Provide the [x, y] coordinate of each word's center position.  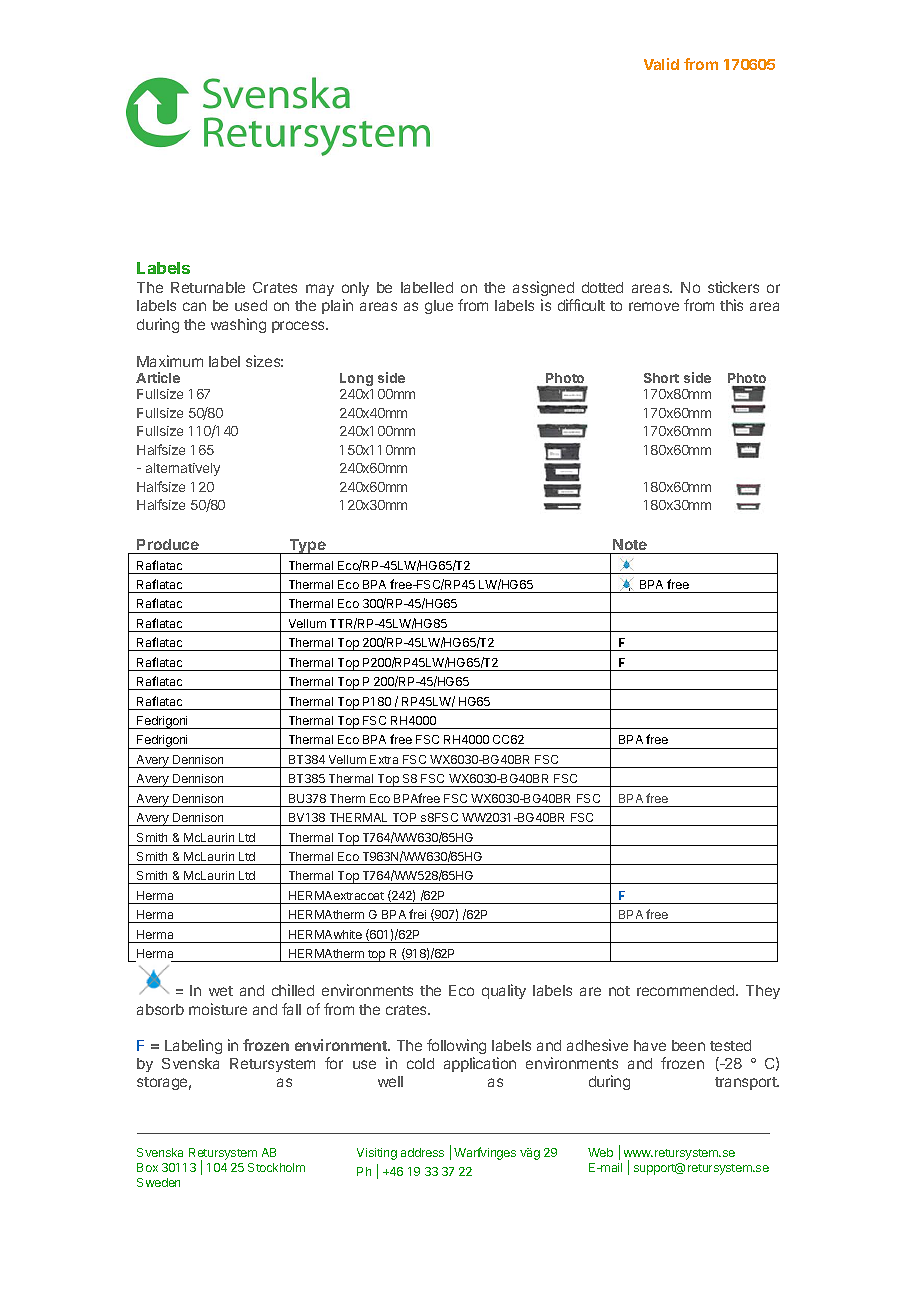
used [251, 305]
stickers [733, 287]
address [422, 1152]
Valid [661, 64]
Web [600, 1152]
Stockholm [276, 1167]
